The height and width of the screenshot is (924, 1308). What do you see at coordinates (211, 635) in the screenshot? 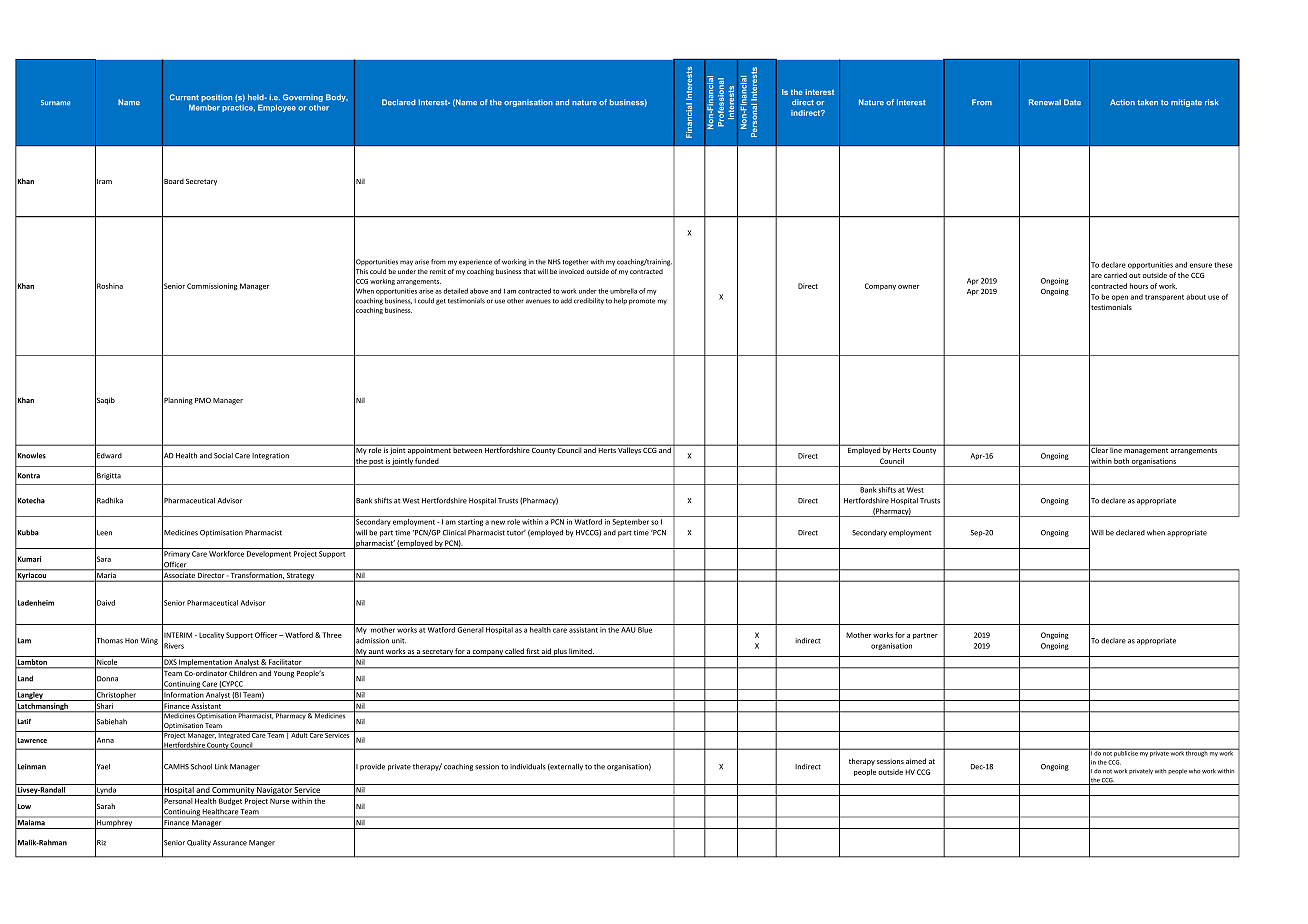
I see `Locality` at bounding box center [211, 635].
